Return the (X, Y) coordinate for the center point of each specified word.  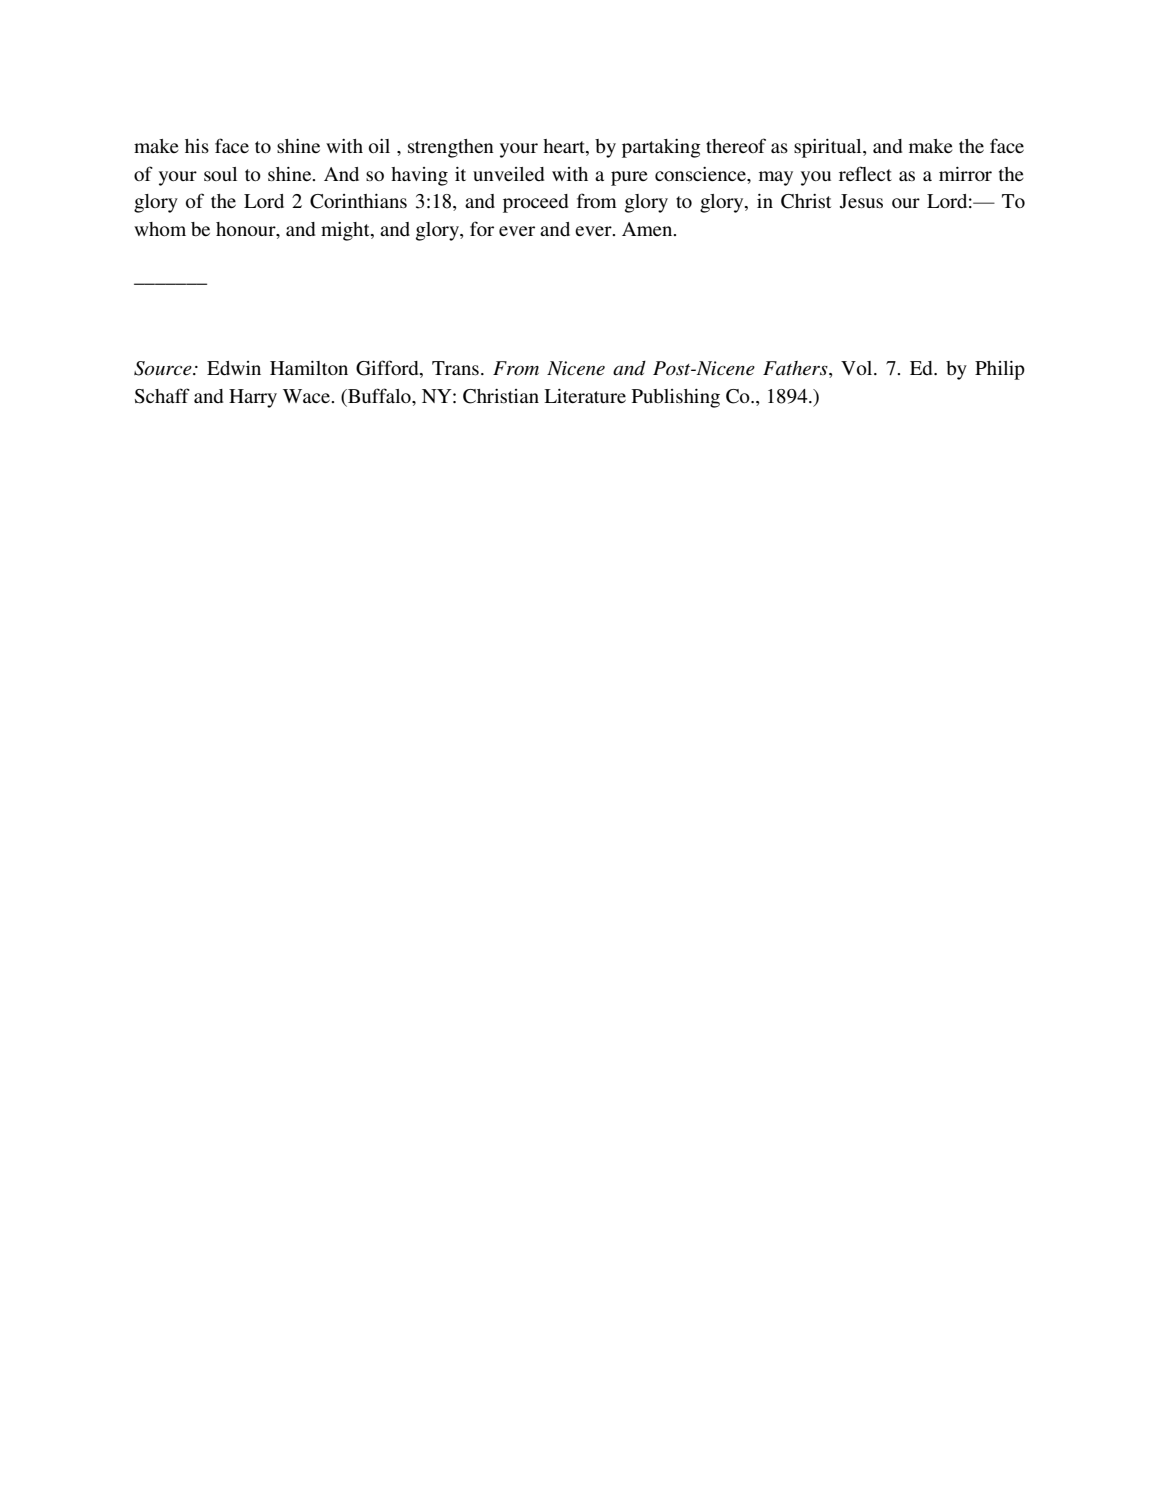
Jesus (861, 201)
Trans (455, 368)
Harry (253, 398)
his (197, 146)
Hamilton (309, 368)
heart (565, 147)
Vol (858, 368)
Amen (648, 229)
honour (247, 229)
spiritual (829, 148)
